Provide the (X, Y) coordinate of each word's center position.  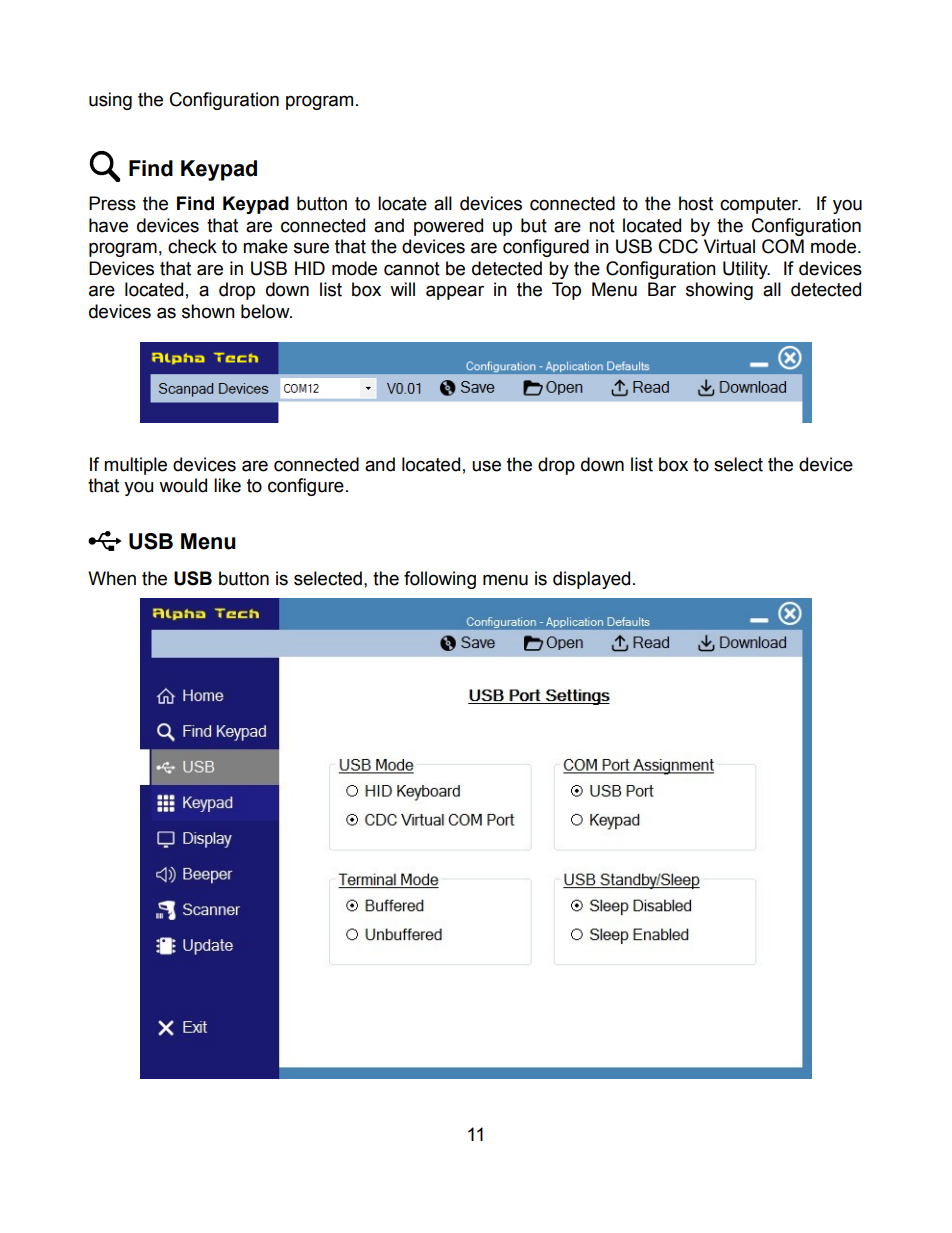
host (696, 203)
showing (719, 291)
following (440, 580)
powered (448, 227)
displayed (591, 580)
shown (208, 311)
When (112, 578)
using (110, 101)
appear (455, 292)
